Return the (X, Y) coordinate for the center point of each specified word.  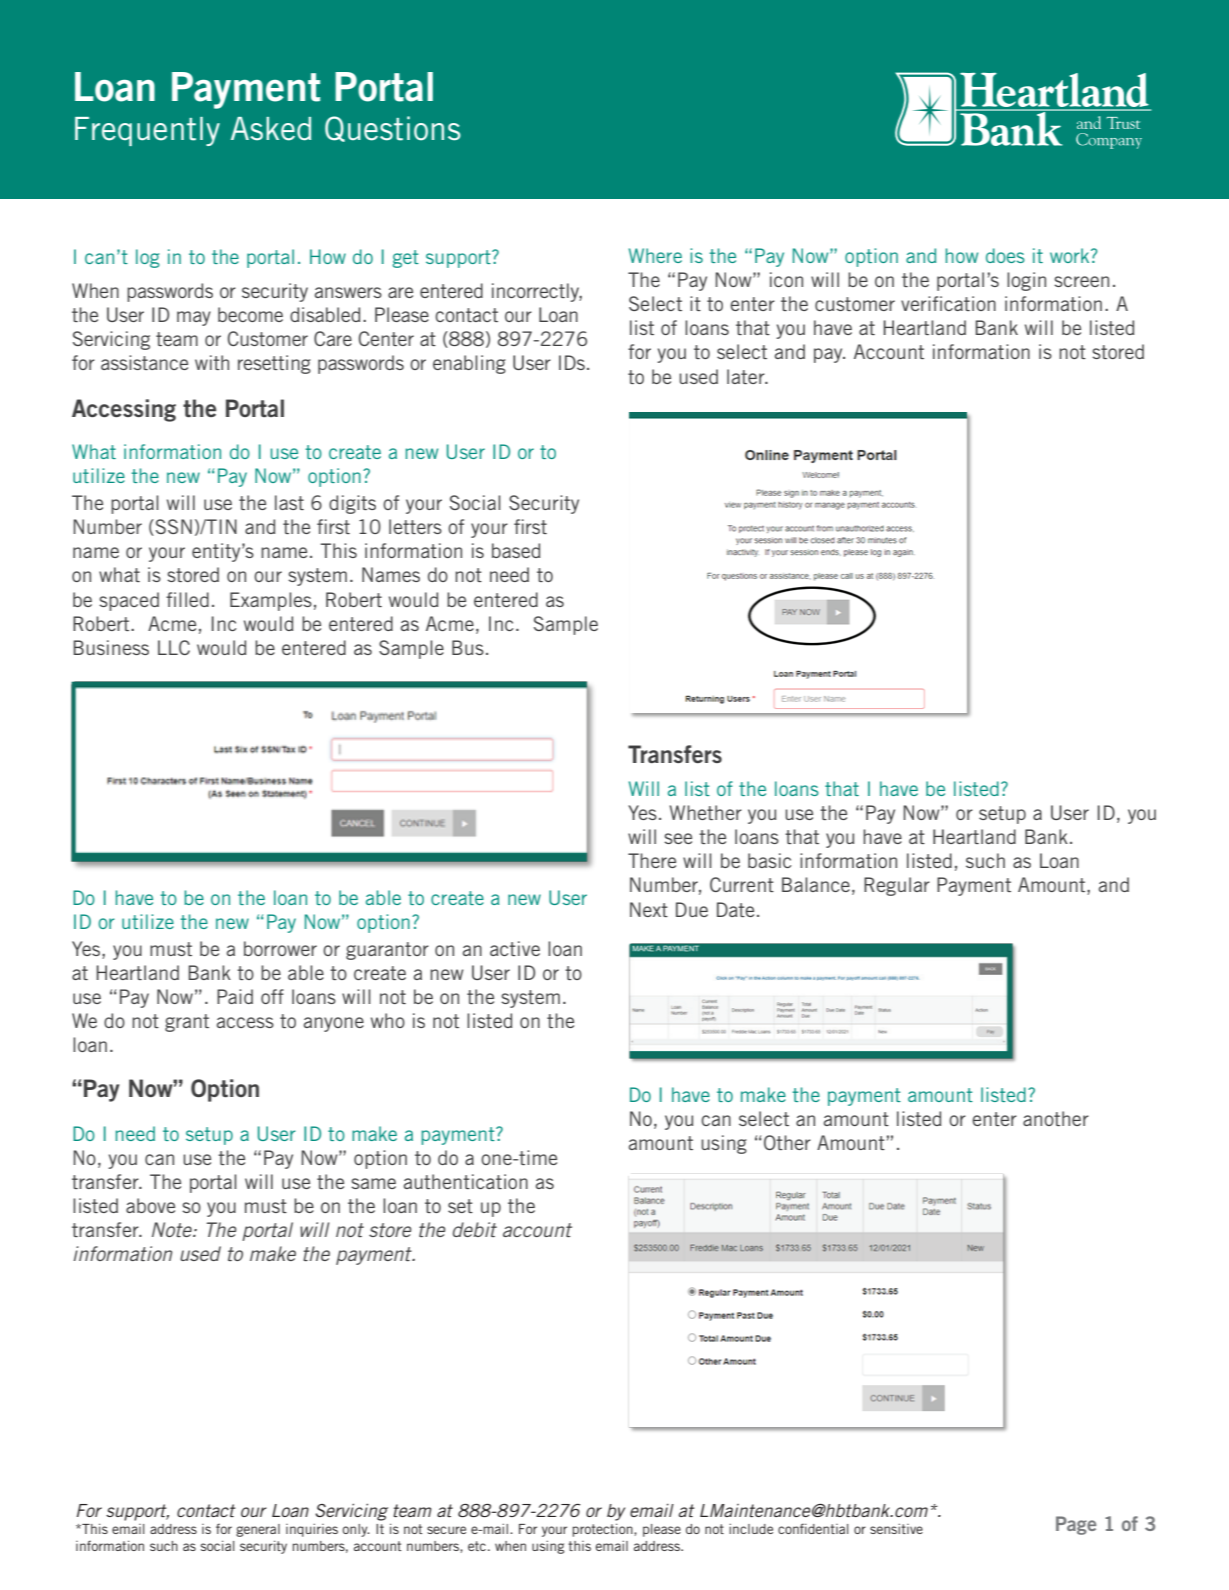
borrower (280, 948)
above (150, 1205)
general (258, 1530)
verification (948, 303)
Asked (271, 129)
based (516, 550)
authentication (466, 1181)
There (652, 860)
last (289, 502)
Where (655, 255)
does (1005, 255)
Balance (816, 884)
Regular (897, 886)
